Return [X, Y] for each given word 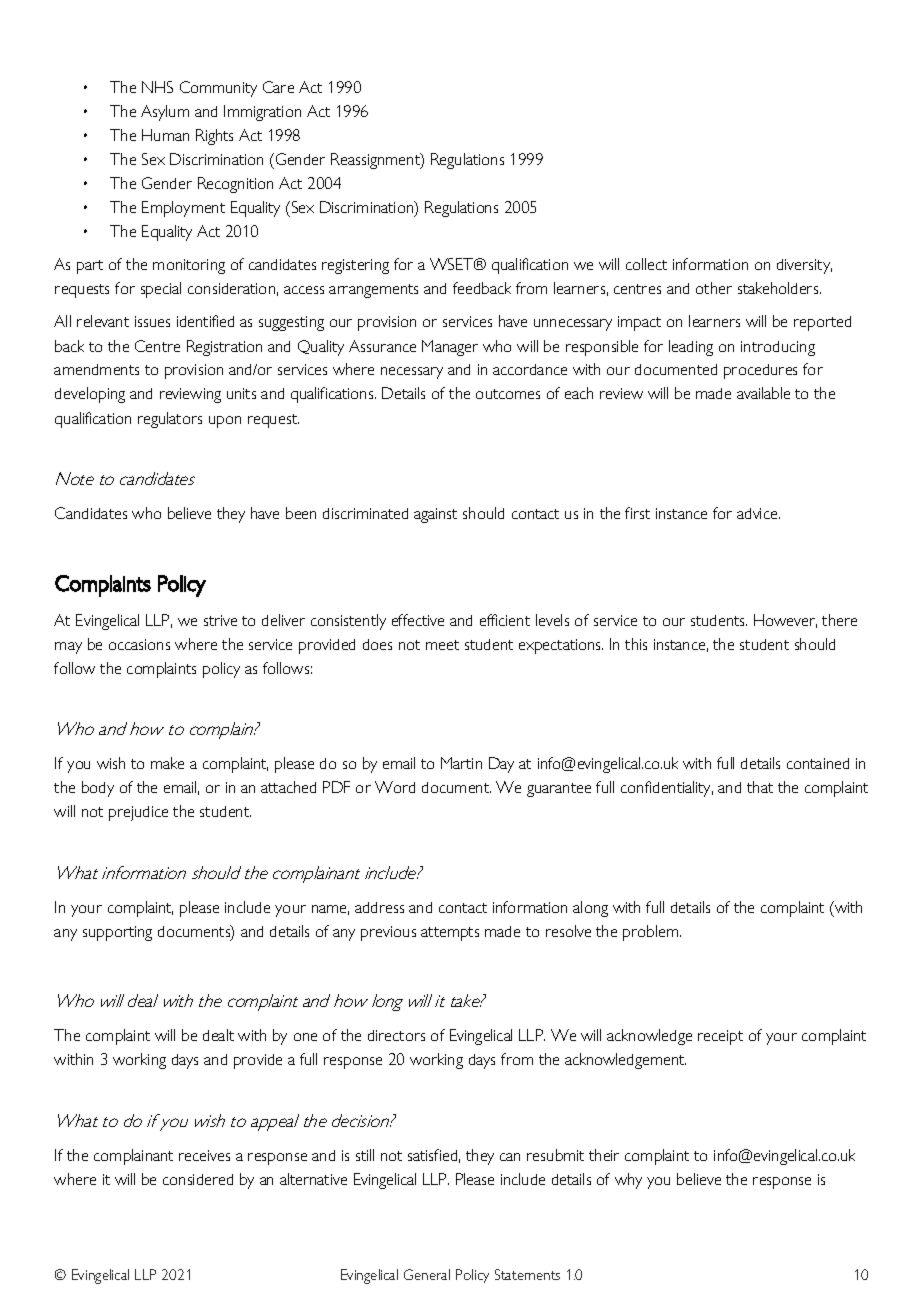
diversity [804, 266]
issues [152, 321]
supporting [117, 933]
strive [220, 620]
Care [278, 87]
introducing [778, 348]
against [435, 515]
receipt [720, 1037]
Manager [450, 348]
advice [758, 513]
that [760, 787]
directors [396, 1035]
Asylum [165, 113]
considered [198, 1179]
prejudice [138, 813]
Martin [461, 763]
